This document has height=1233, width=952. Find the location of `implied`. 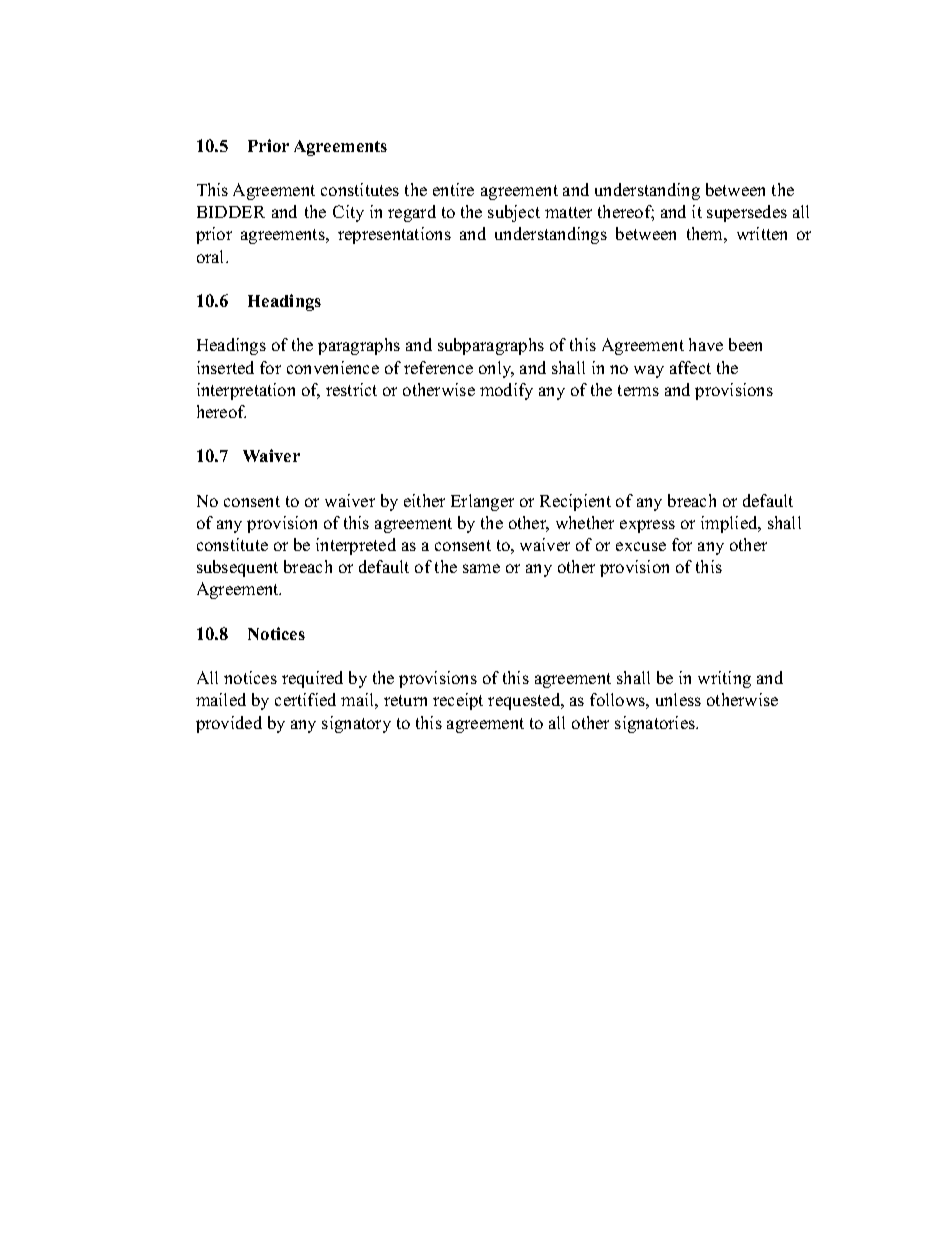

implied is located at coordinates (730, 524).
